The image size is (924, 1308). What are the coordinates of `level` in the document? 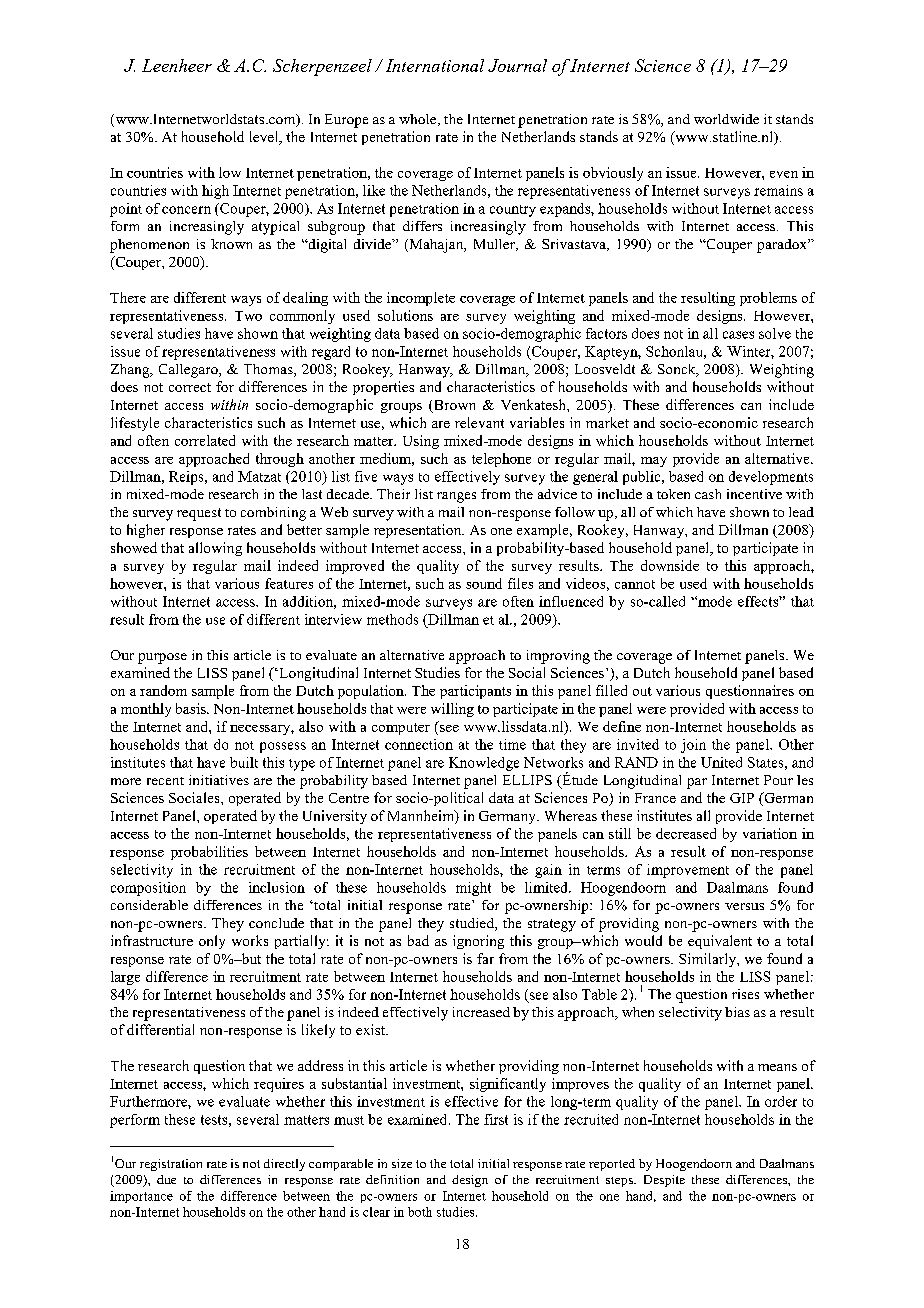 It's located at (265, 138).
